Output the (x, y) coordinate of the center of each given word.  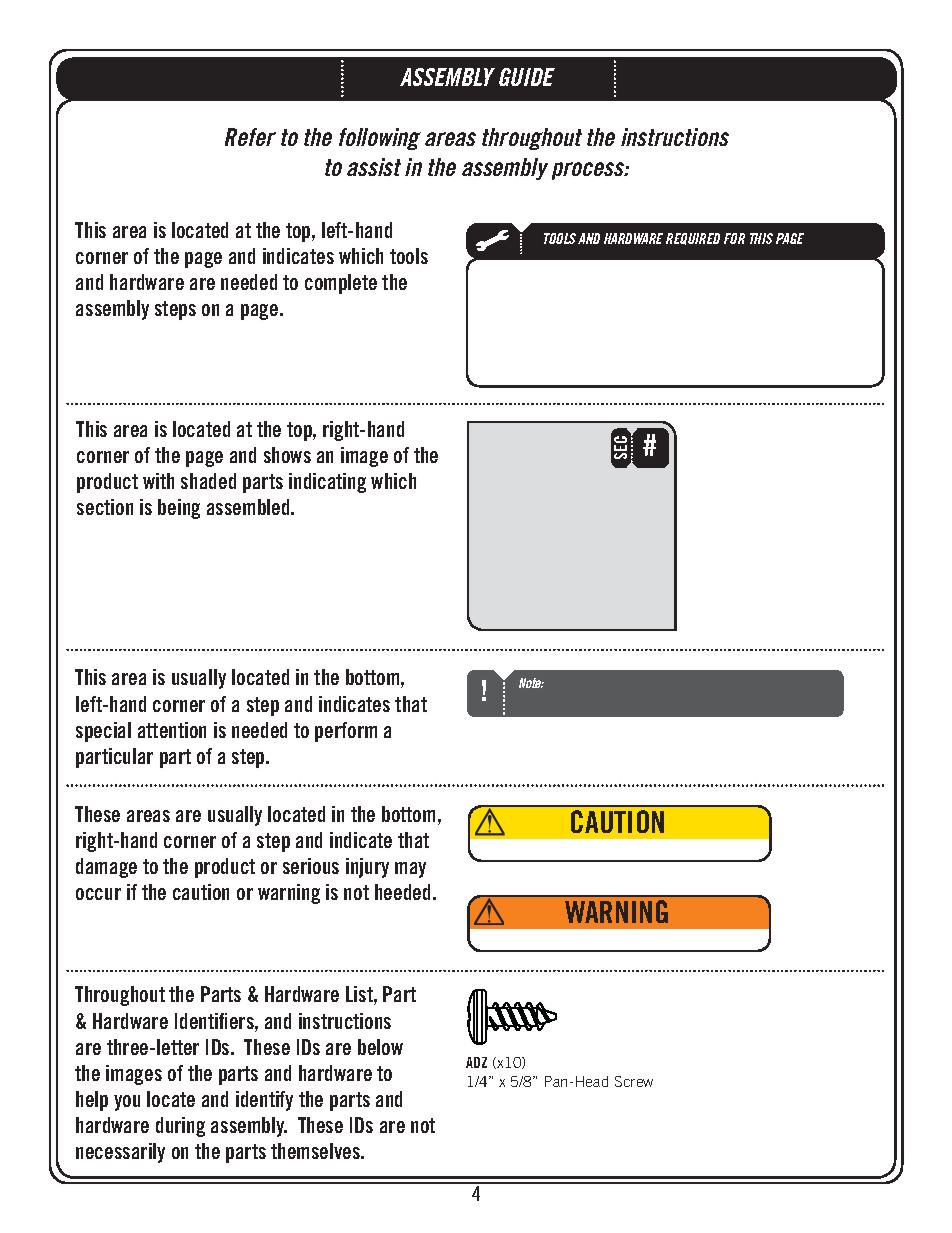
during (180, 1127)
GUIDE (527, 77)
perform (346, 732)
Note (531, 683)
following (380, 139)
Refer (250, 137)
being (179, 509)
